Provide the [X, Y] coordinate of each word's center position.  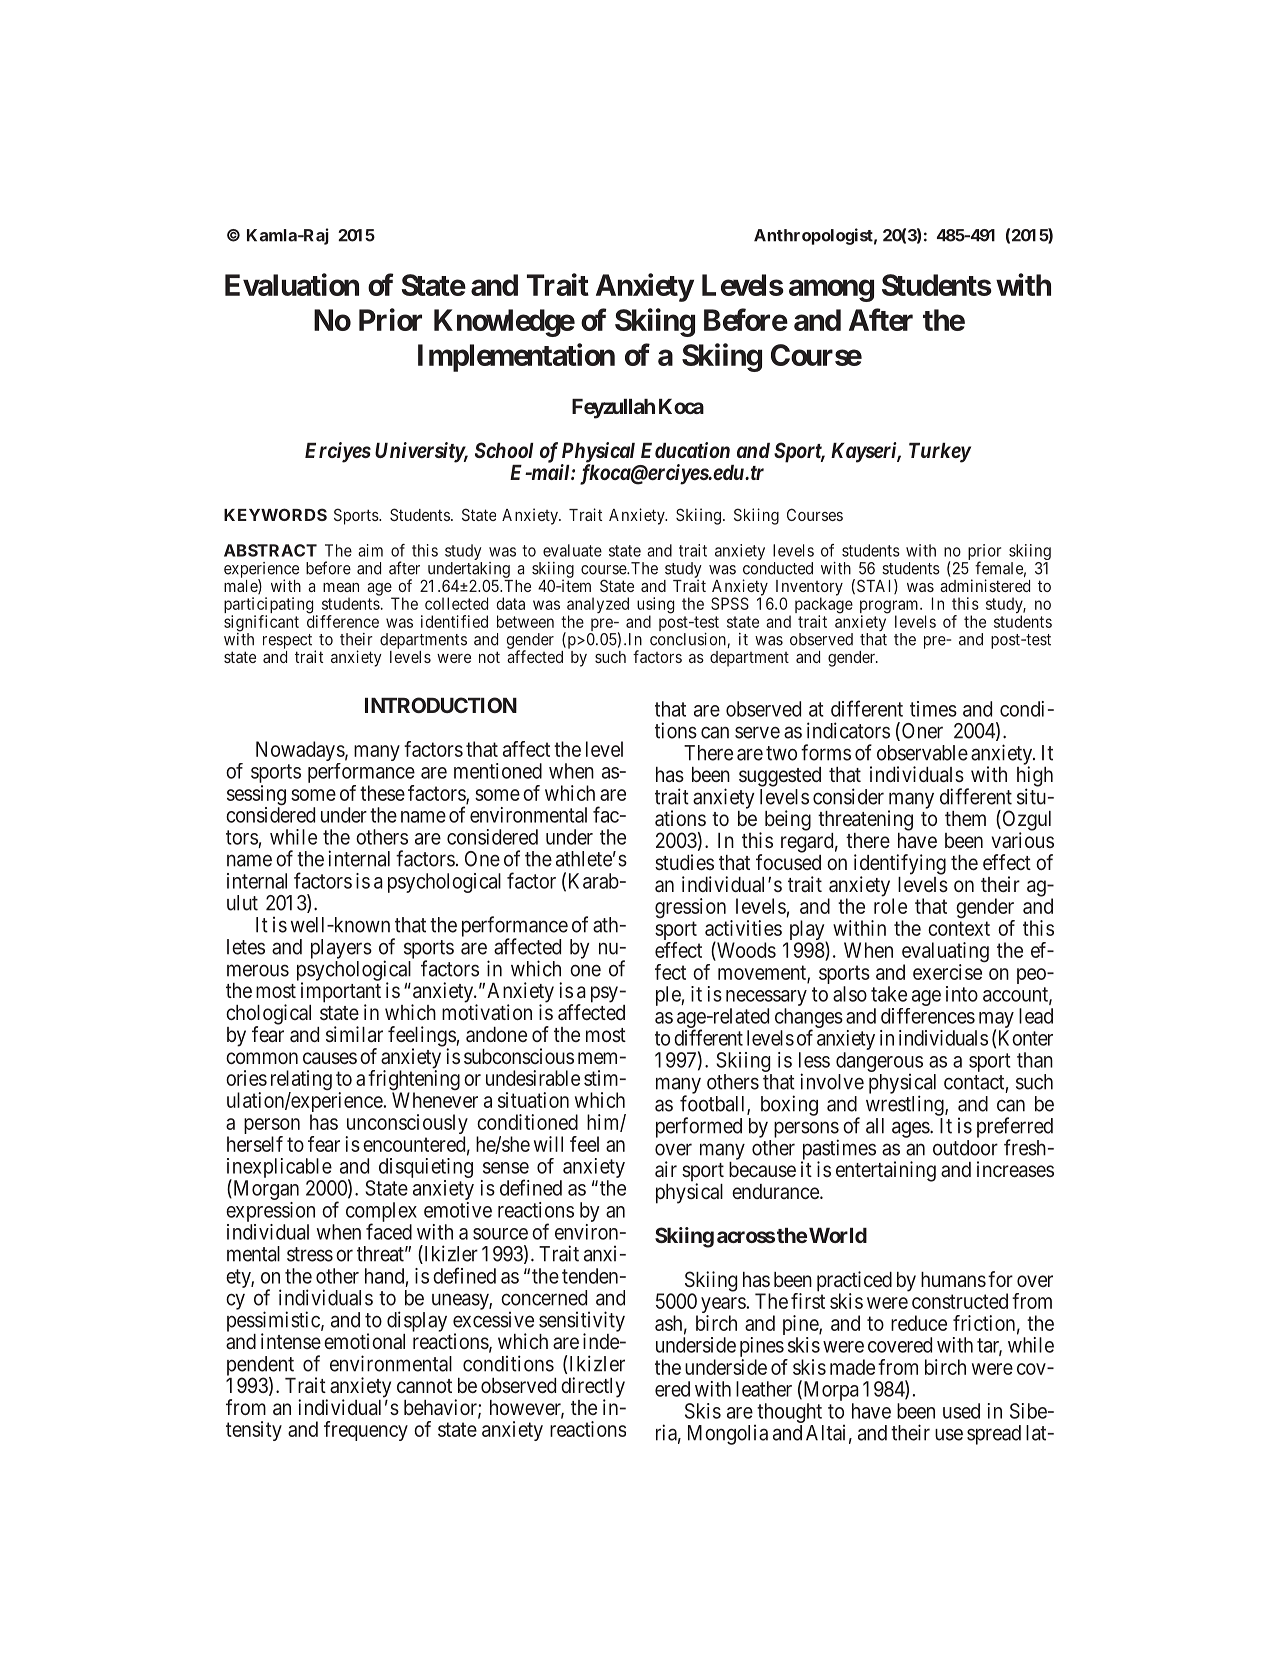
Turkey [940, 453]
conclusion [689, 640]
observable [922, 753]
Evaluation [292, 284]
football [714, 1104]
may [995, 1021]
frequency [366, 1431]
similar [354, 1034]
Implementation [516, 357]
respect [287, 641]
